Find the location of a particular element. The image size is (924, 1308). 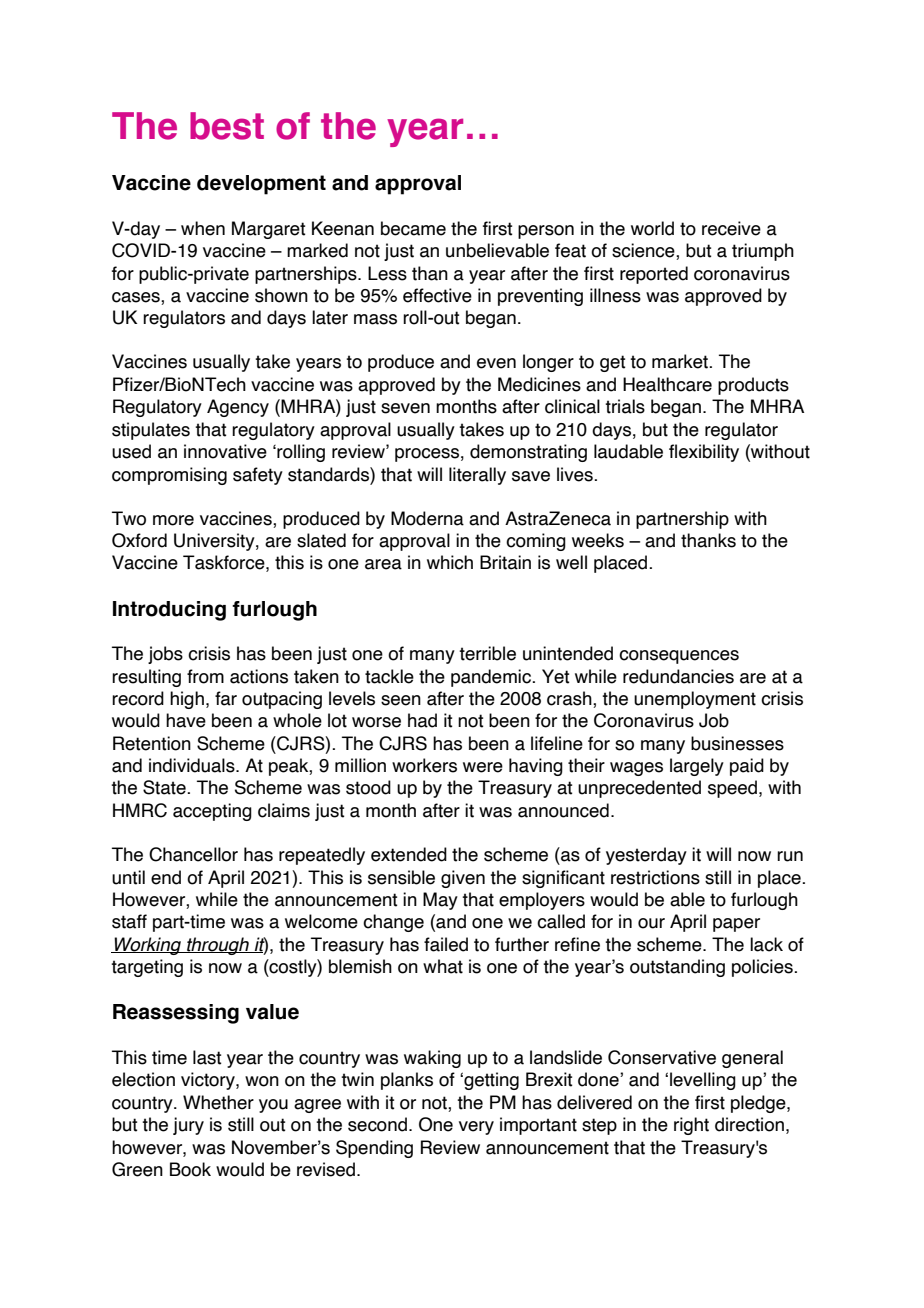

accepting is located at coordinates (212, 812).
